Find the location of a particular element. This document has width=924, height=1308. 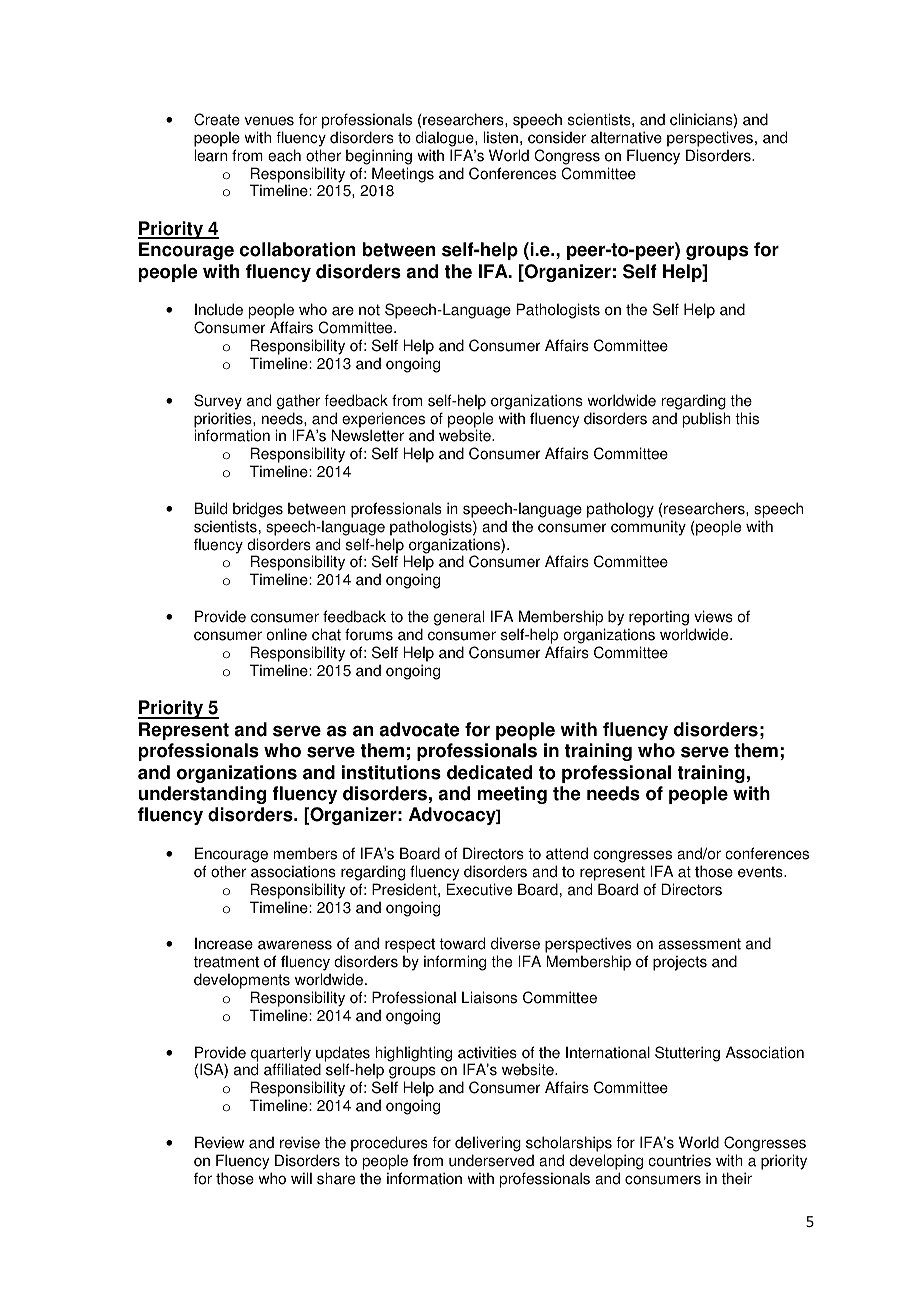

delivering is located at coordinates (488, 1144).
